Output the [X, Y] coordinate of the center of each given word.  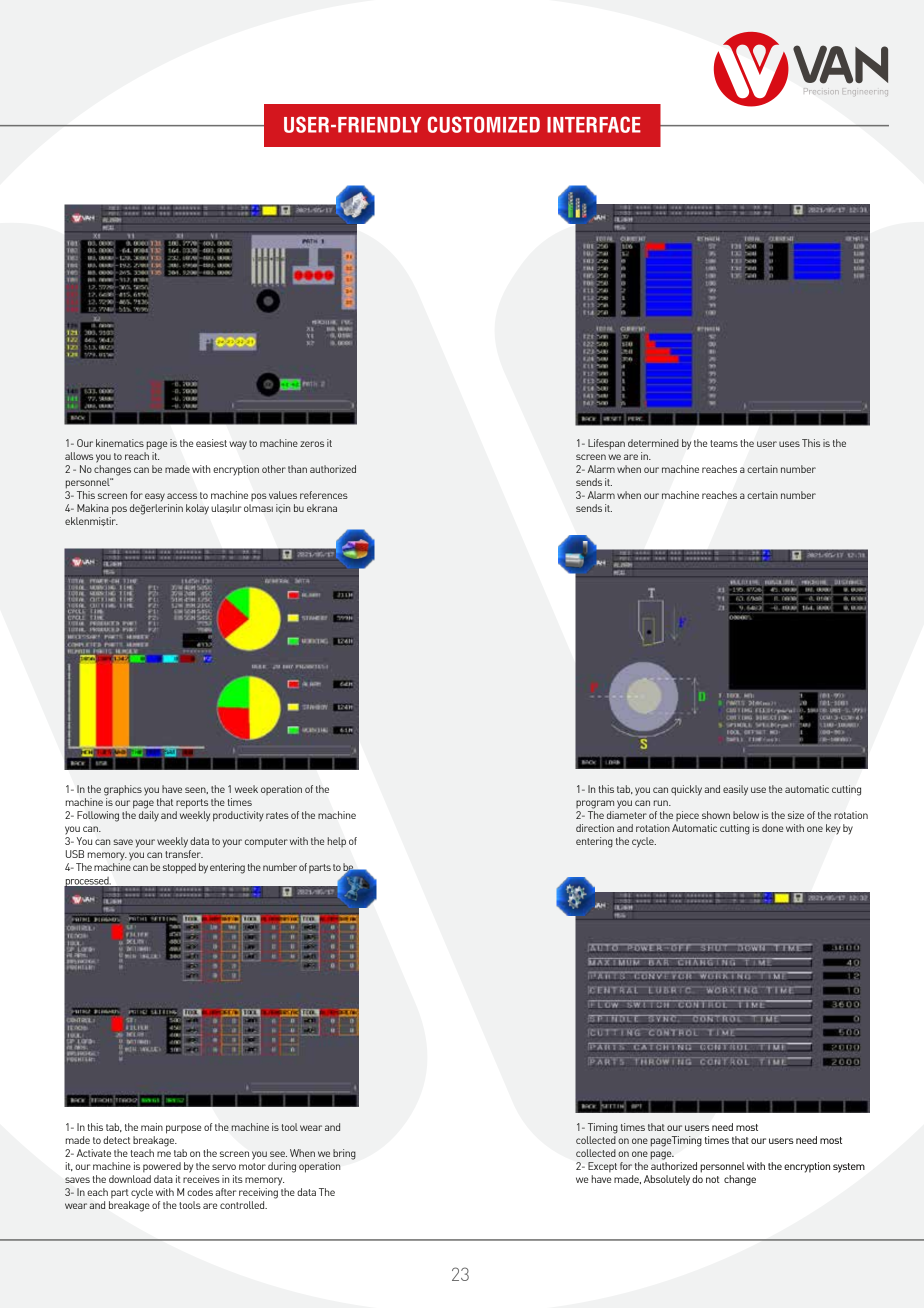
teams [724, 443]
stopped [179, 868]
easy [155, 497]
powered [162, 1167]
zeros [312, 444]
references [324, 495]
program [595, 804]
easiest [211, 443]
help [337, 842]
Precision [821, 91]
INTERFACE [594, 124]
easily [735, 790]
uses [789, 444]
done [772, 828]
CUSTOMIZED [484, 124]
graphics [123, 790]
